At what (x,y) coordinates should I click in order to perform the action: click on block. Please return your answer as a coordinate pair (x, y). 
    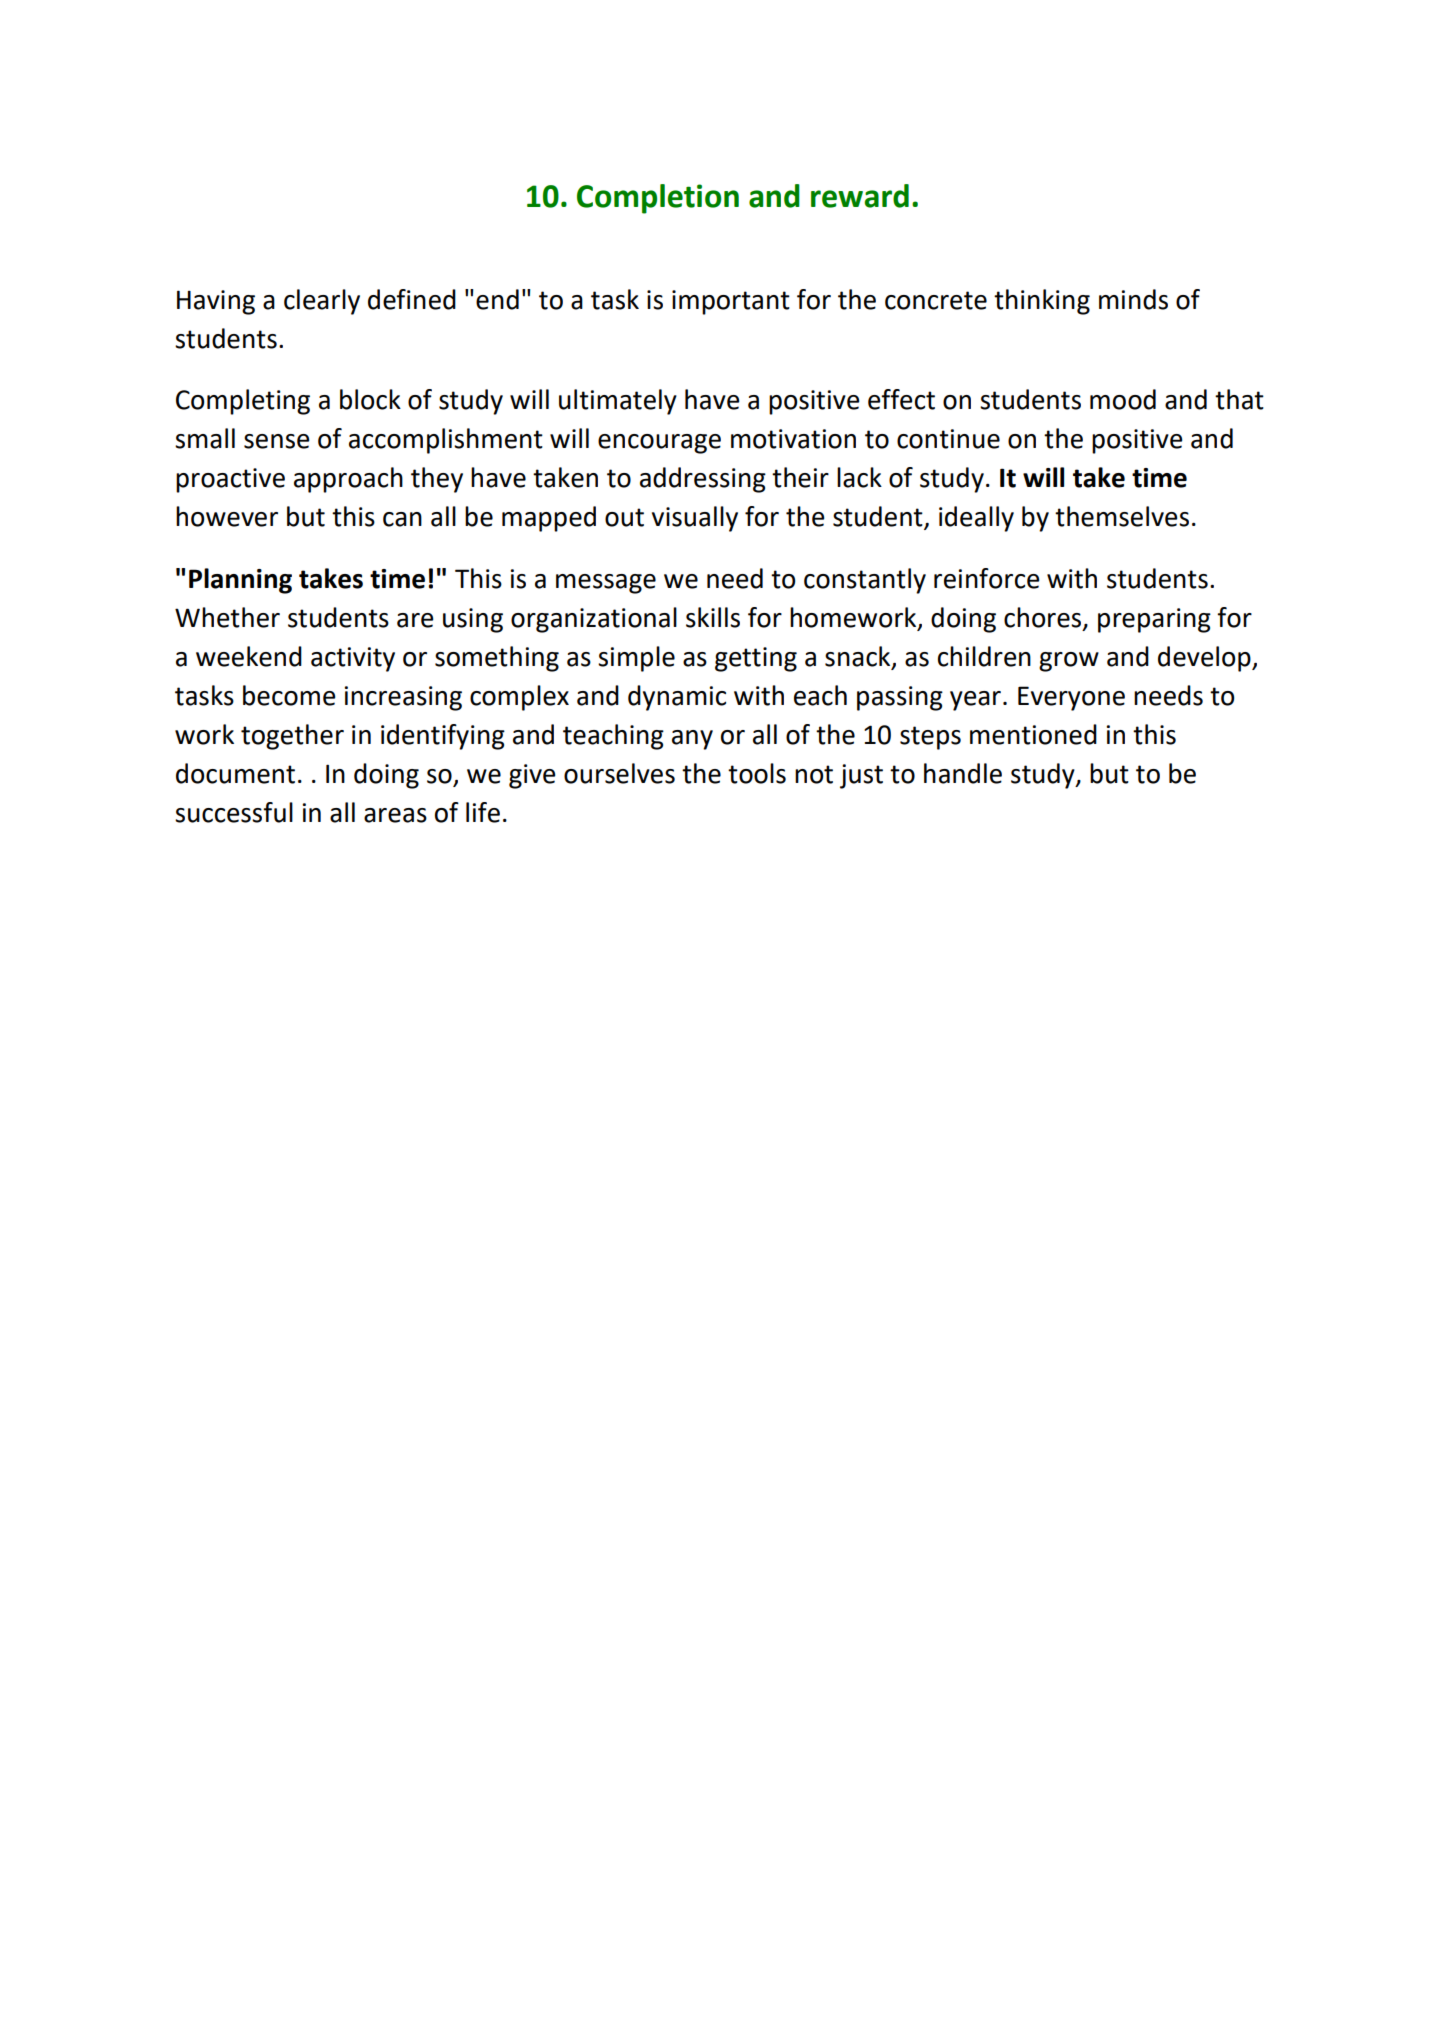
    Looking at the image, I should click on (370, 399).
